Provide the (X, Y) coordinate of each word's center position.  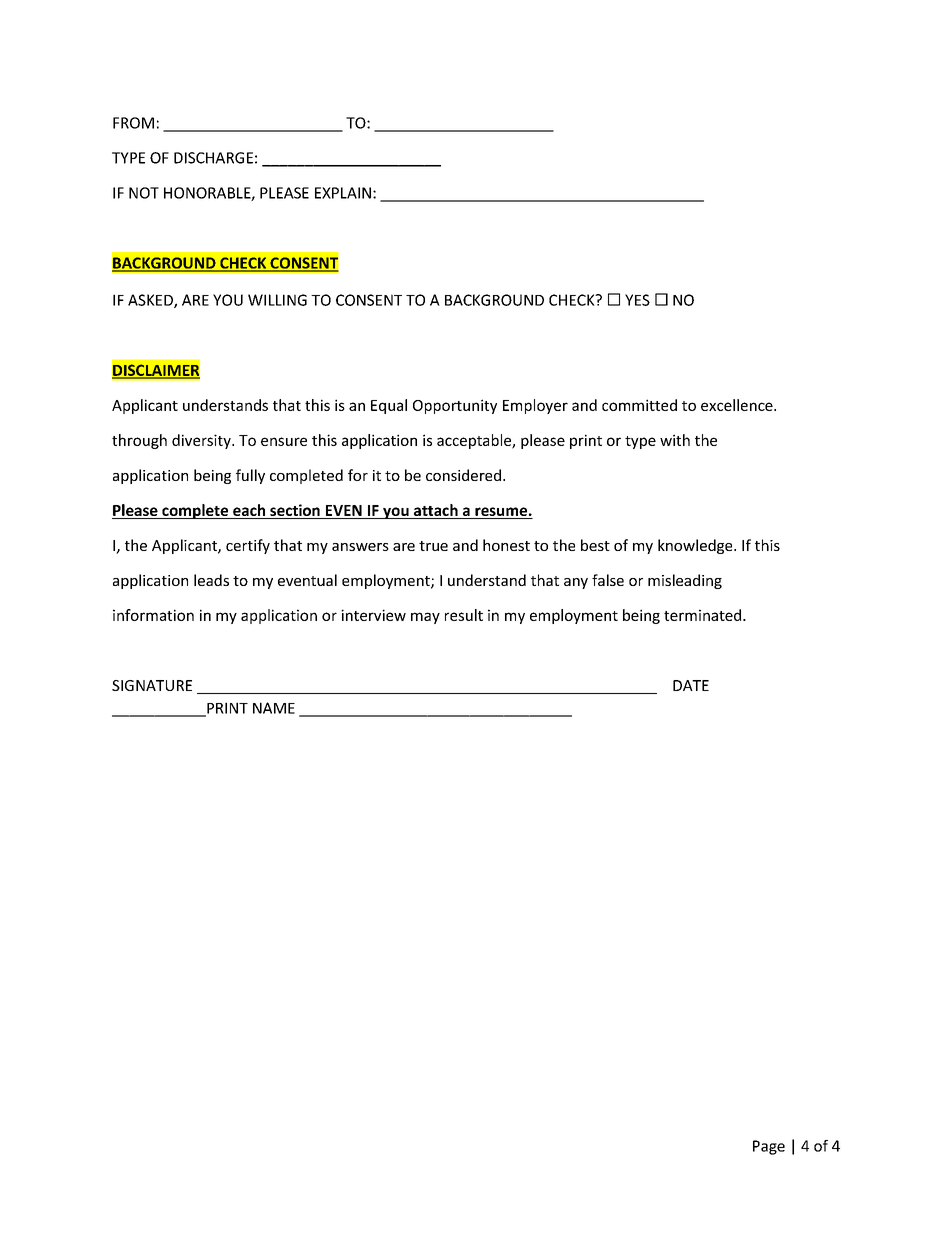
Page (769, 1147)
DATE (691, 685)
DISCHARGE (213, 158)
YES (637, 300)
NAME (274, 708)
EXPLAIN (343, 193)
